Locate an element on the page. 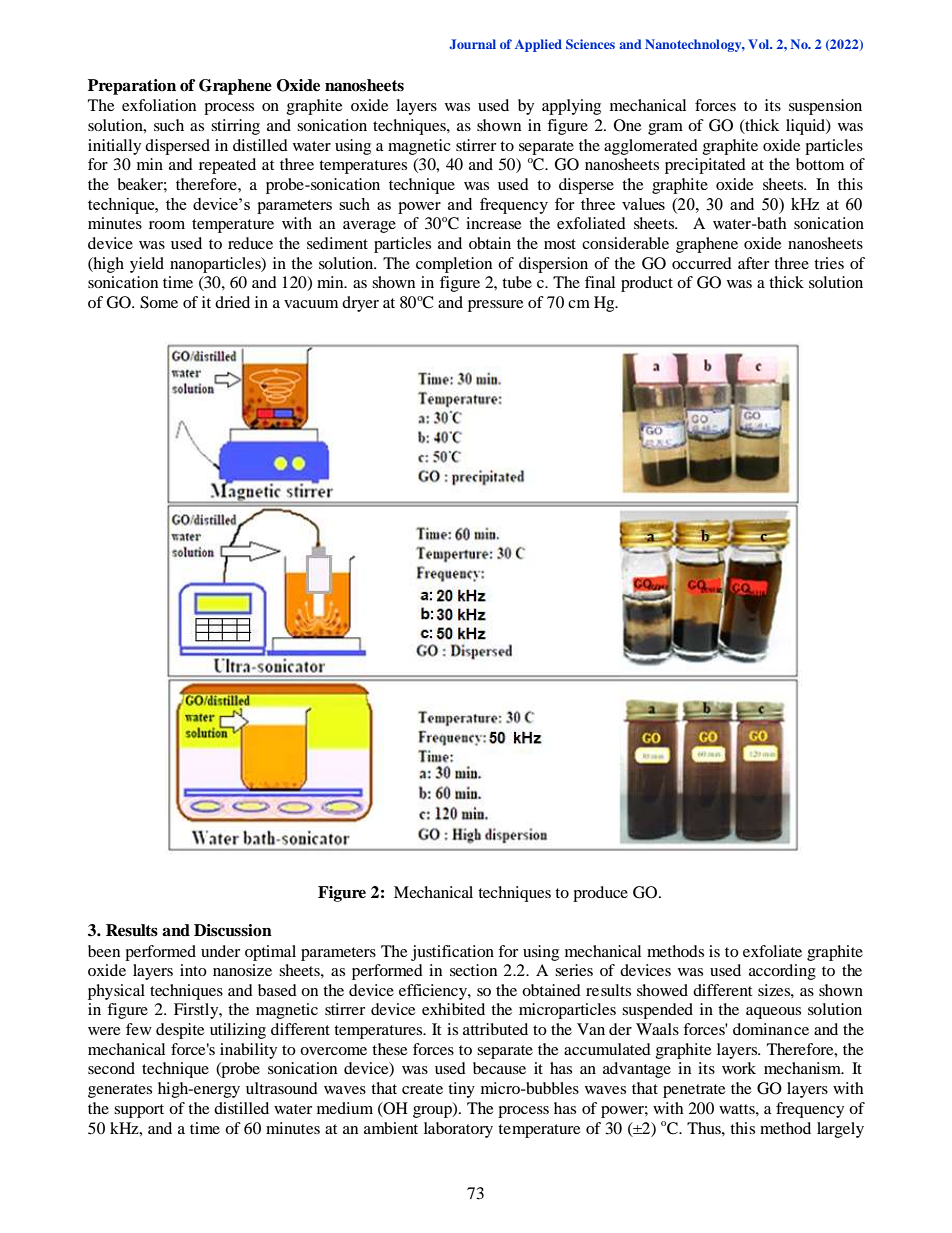 This page has width=952, height=1233. product is located at coordinates (647, 284).
